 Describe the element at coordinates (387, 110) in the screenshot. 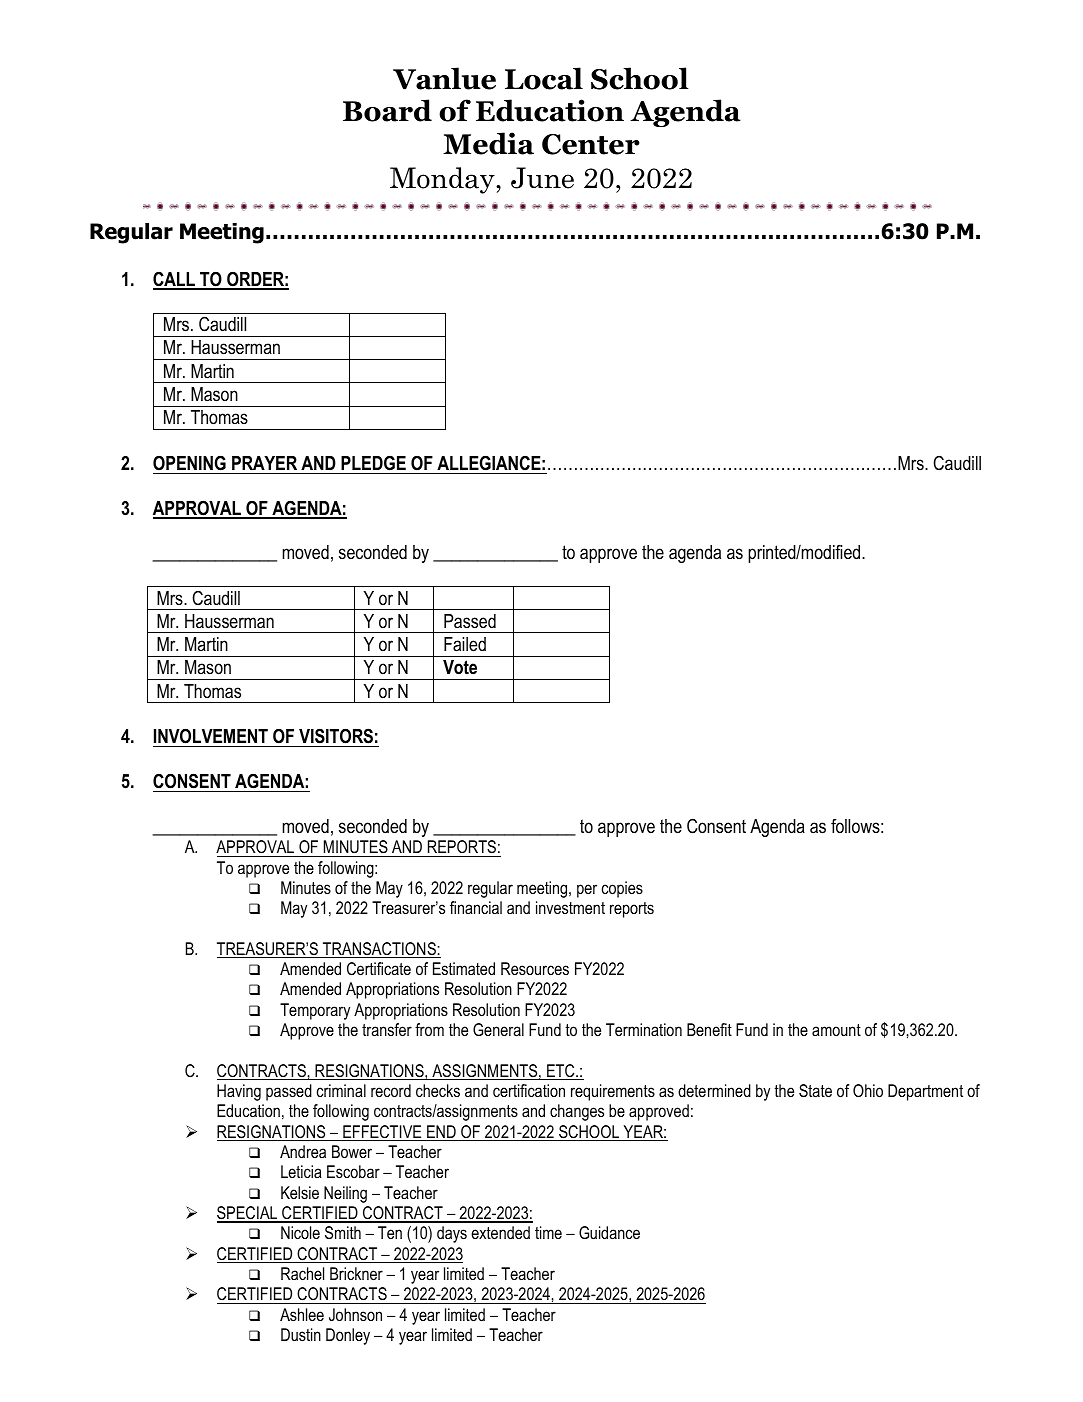

I see `Board` at that location.
